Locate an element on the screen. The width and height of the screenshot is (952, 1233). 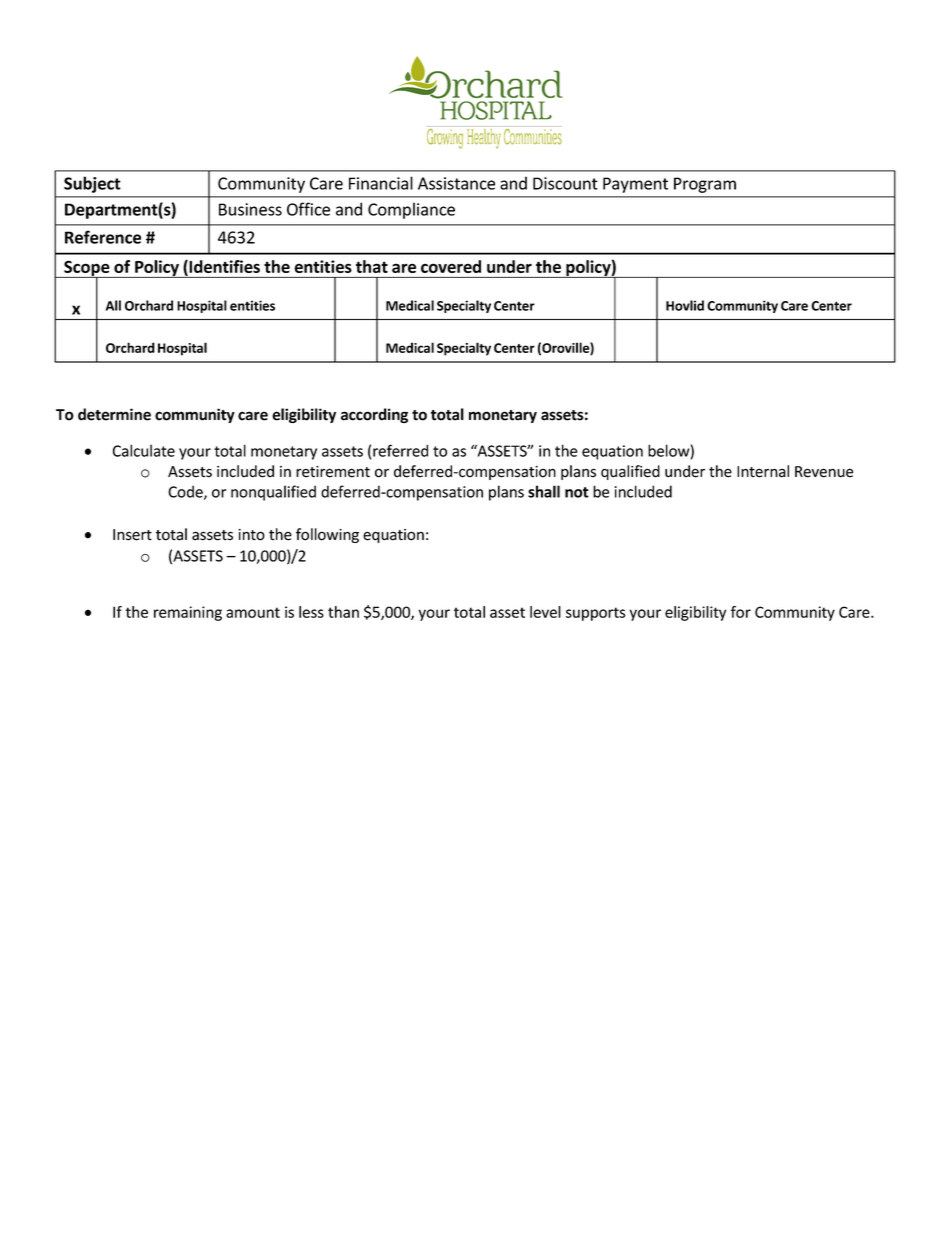
that is located at coordinates (372, 266).
